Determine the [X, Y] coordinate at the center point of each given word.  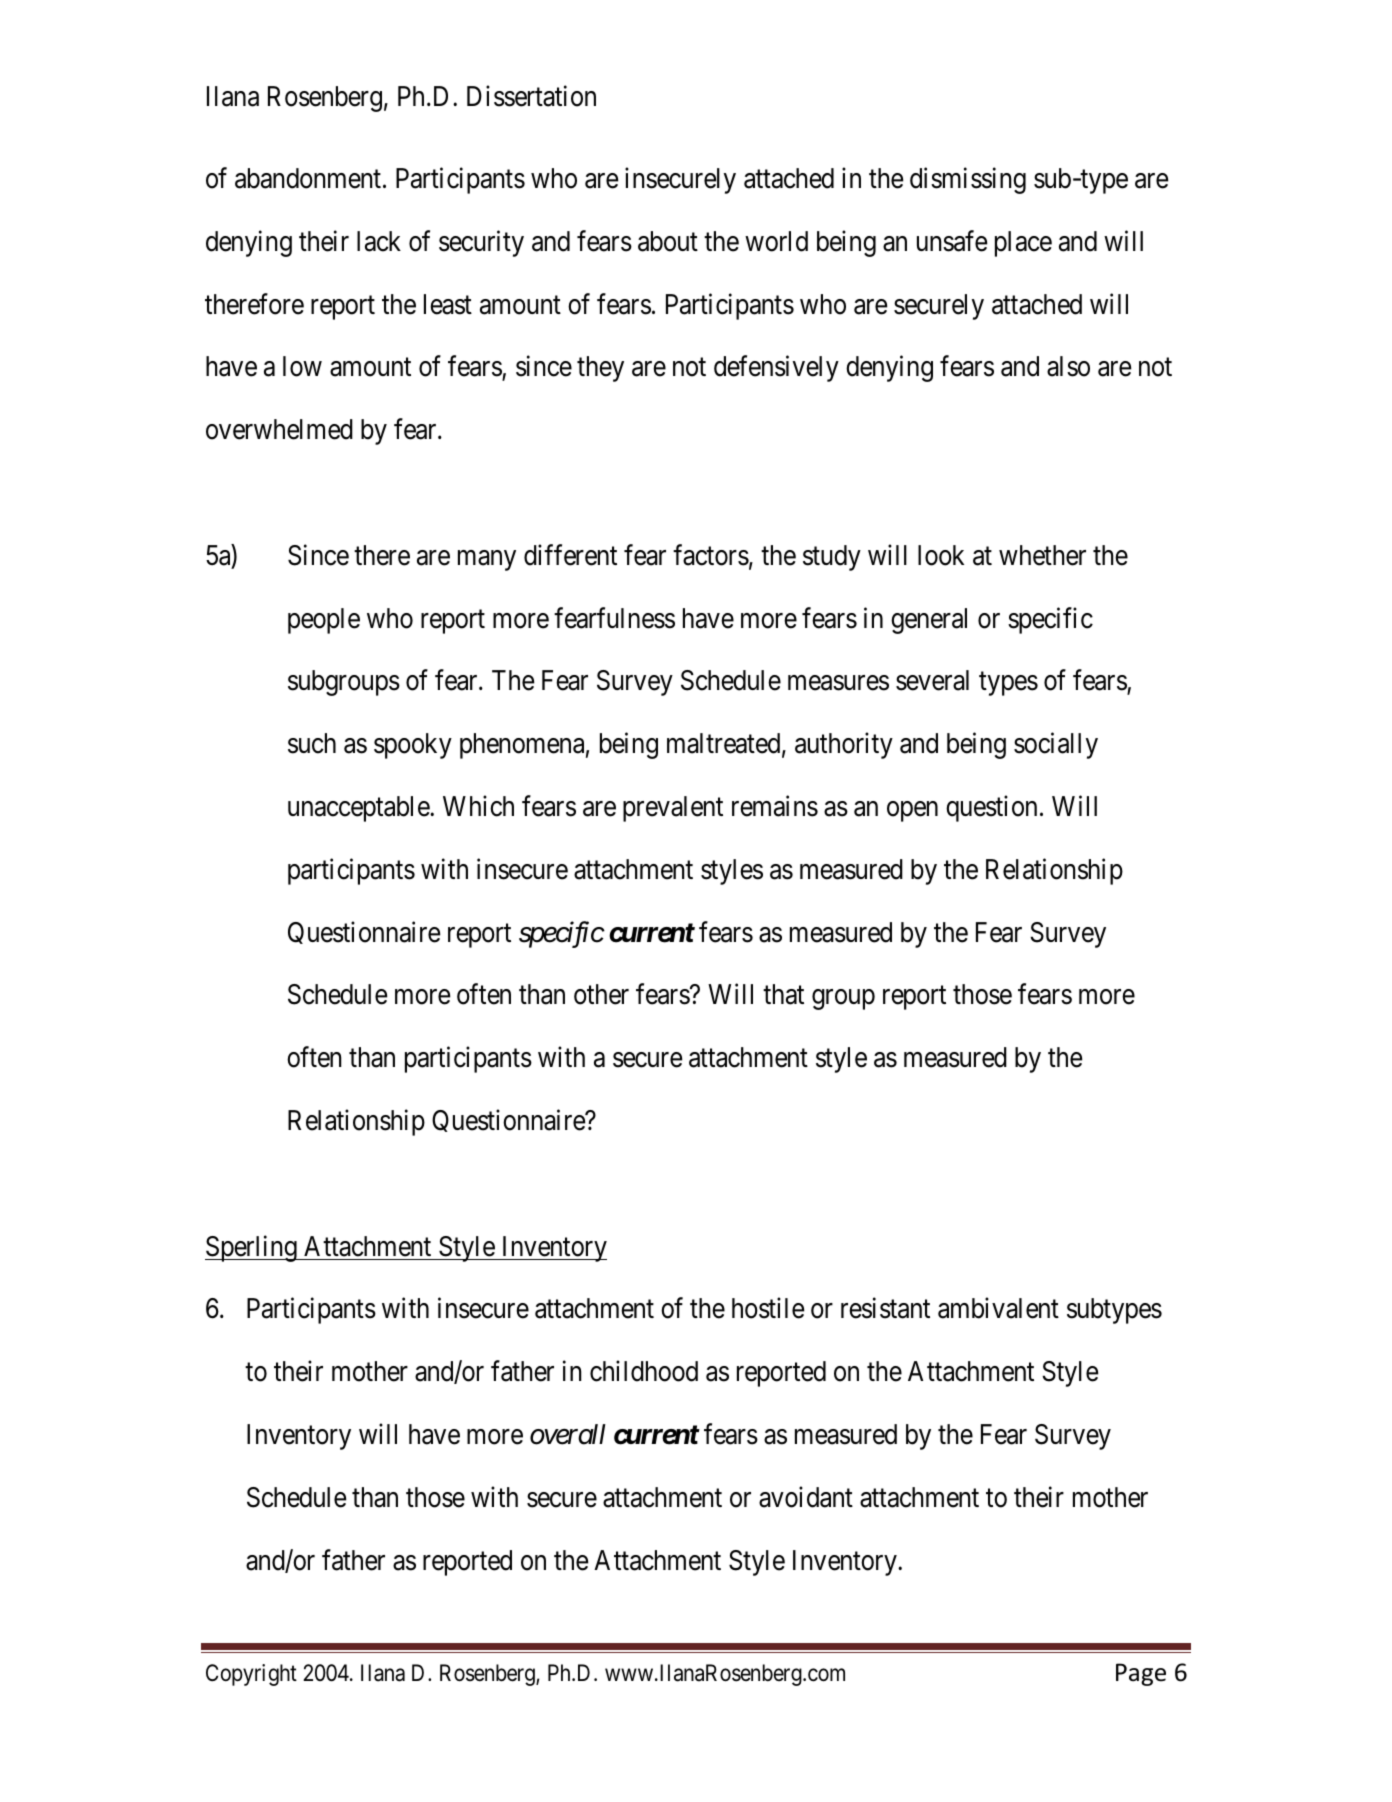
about [668, 241]
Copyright [251, 1675]
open [912, 811]
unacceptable [359, 809]
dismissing [968, 180]
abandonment [309, 178]
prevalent [673, 809]
